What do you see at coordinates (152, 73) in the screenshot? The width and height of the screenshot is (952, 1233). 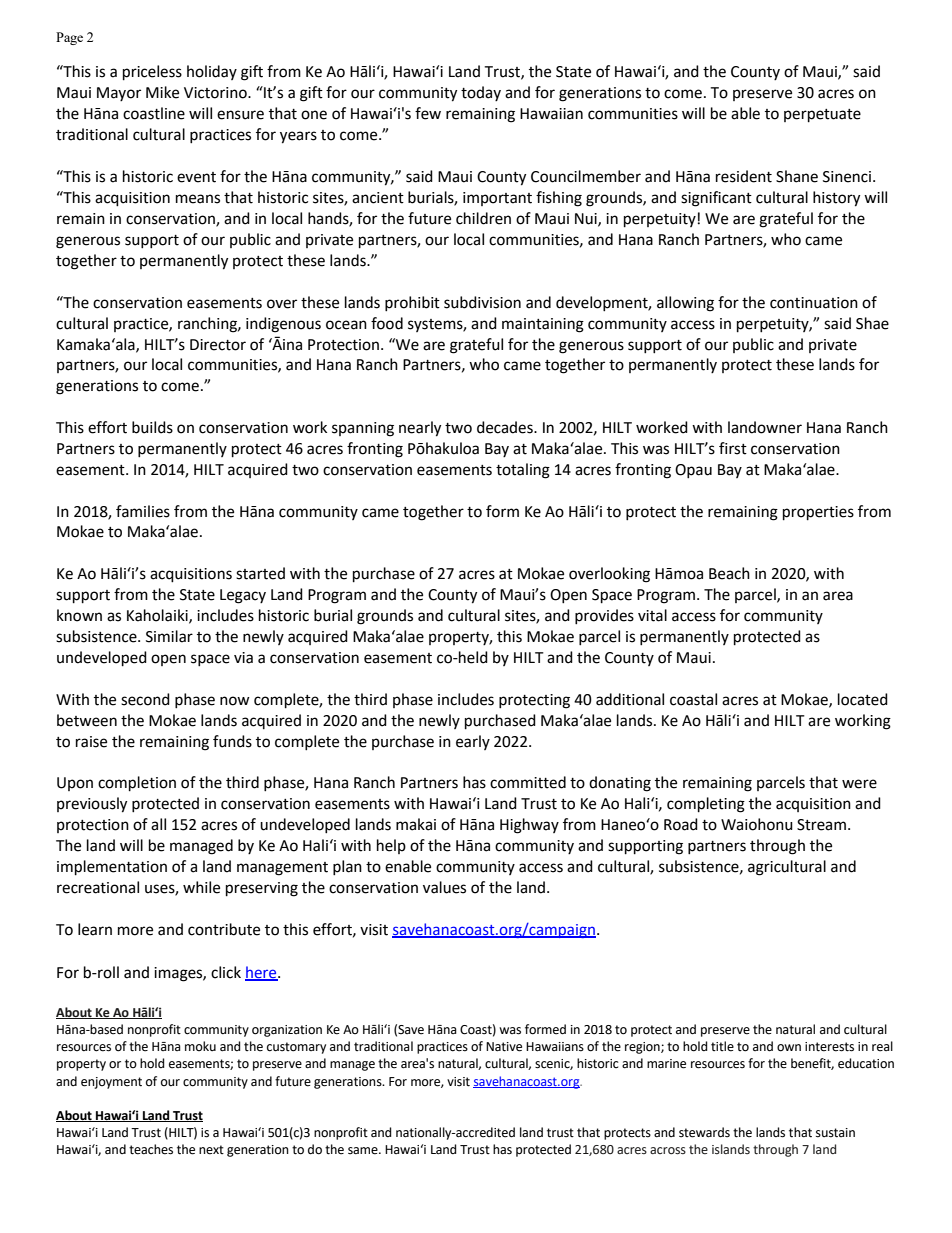 I see `priceless` at bounding box center [152, 73].
